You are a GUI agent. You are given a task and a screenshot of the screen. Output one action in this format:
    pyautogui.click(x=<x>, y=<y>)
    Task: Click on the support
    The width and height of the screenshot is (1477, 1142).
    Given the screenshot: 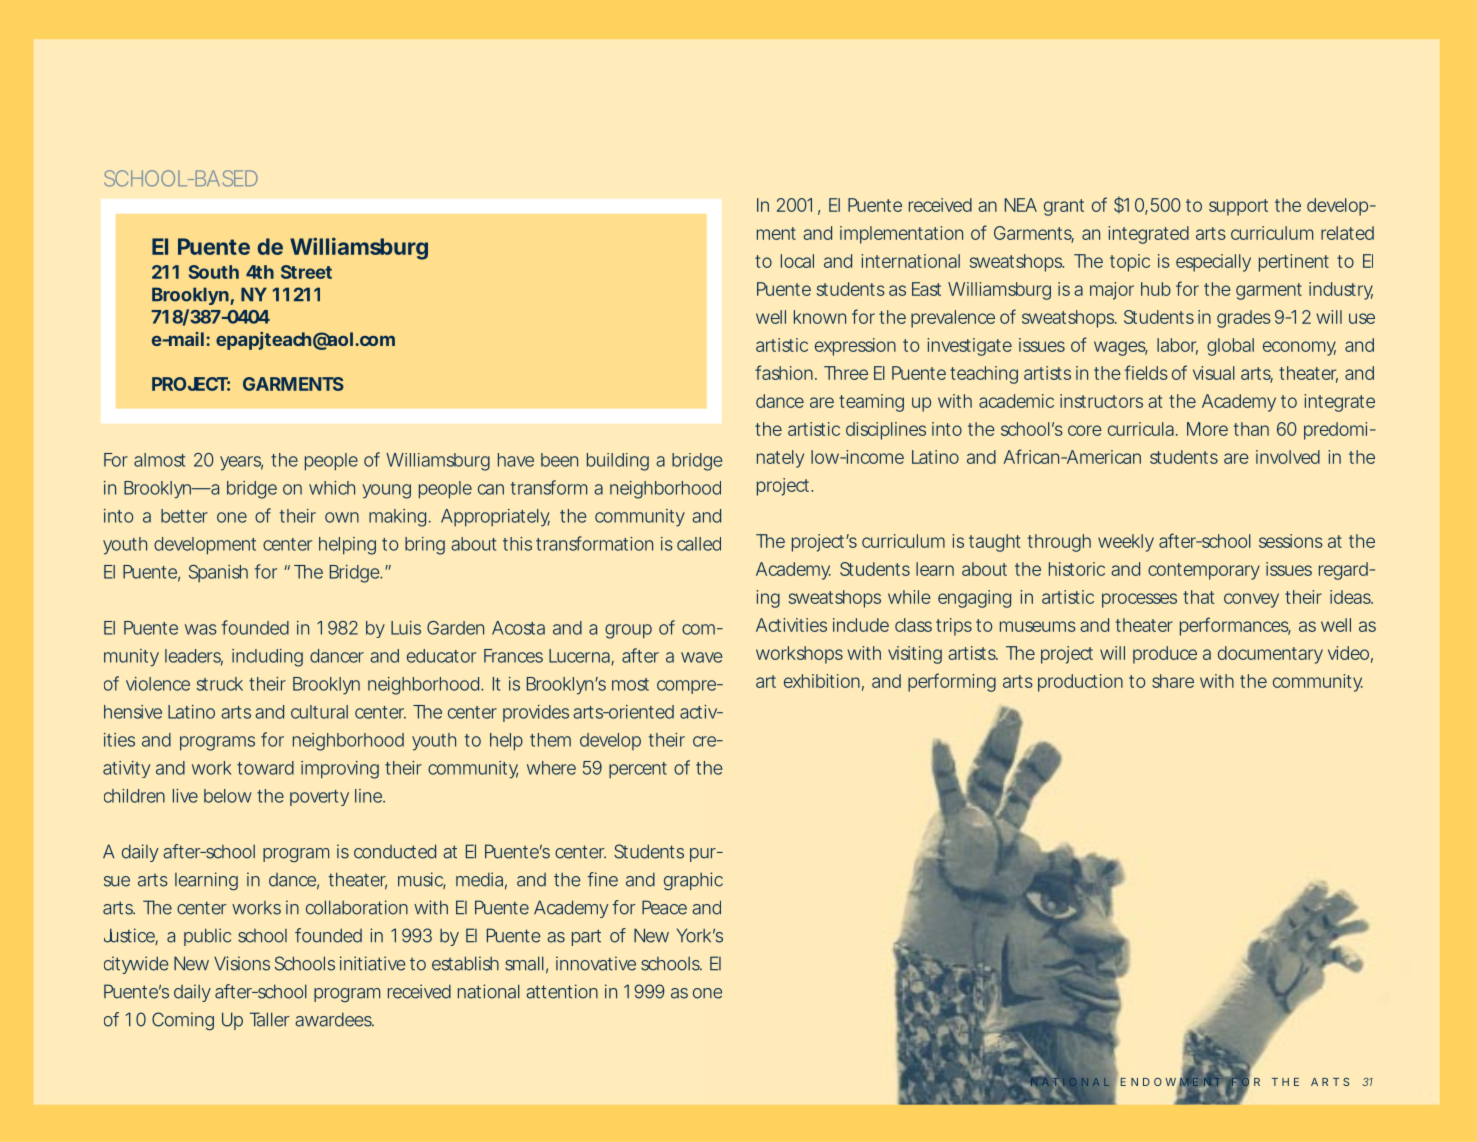 What is the action you would take?
    pyautogui.click(x=1238, y=207)
